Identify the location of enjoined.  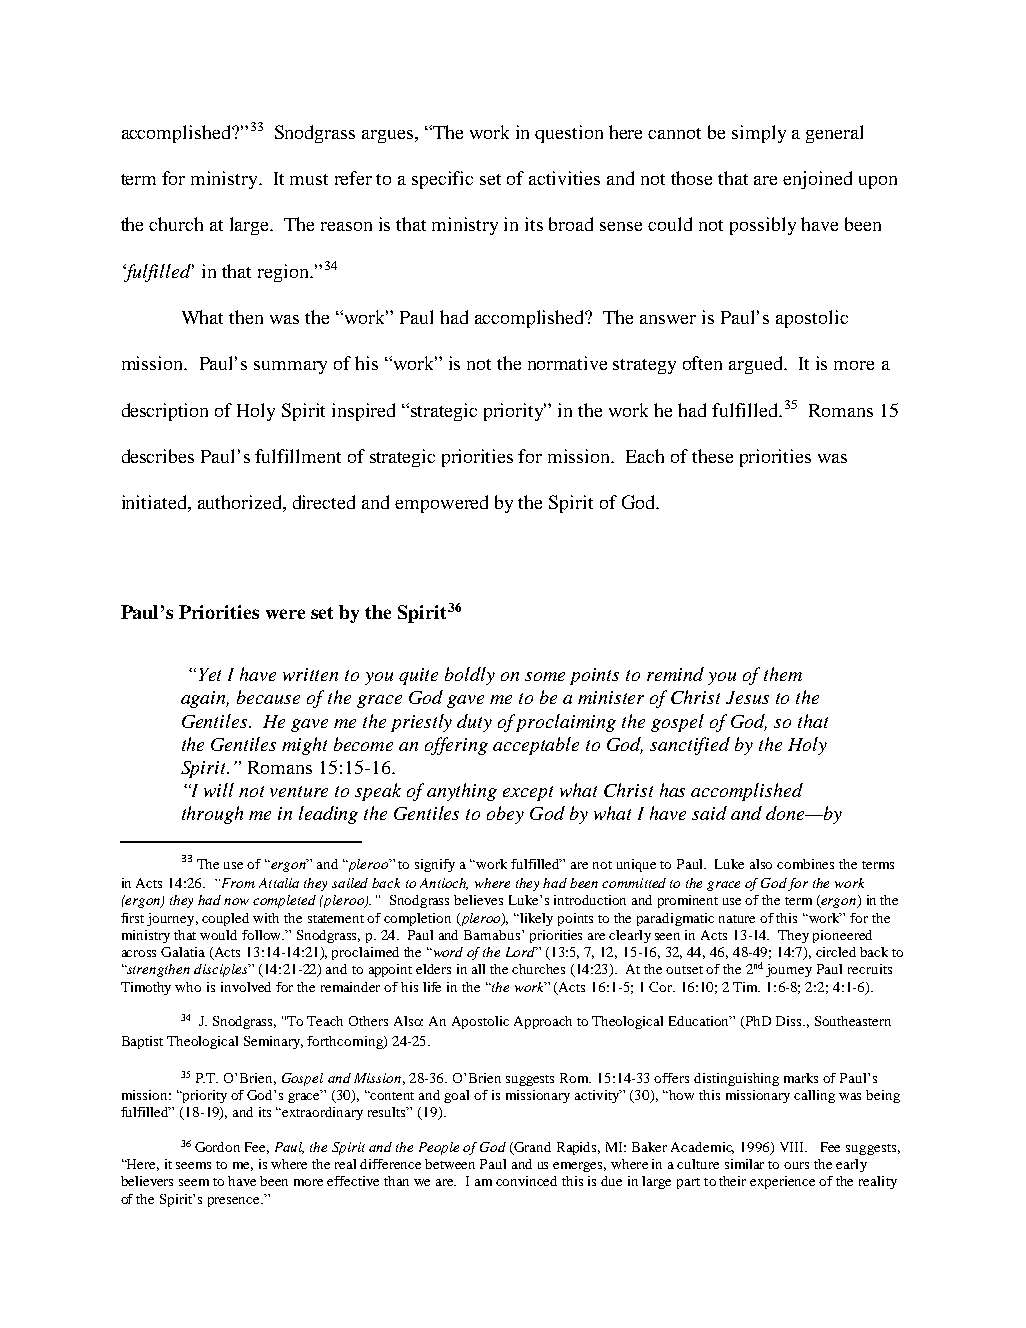
(817, 180).
